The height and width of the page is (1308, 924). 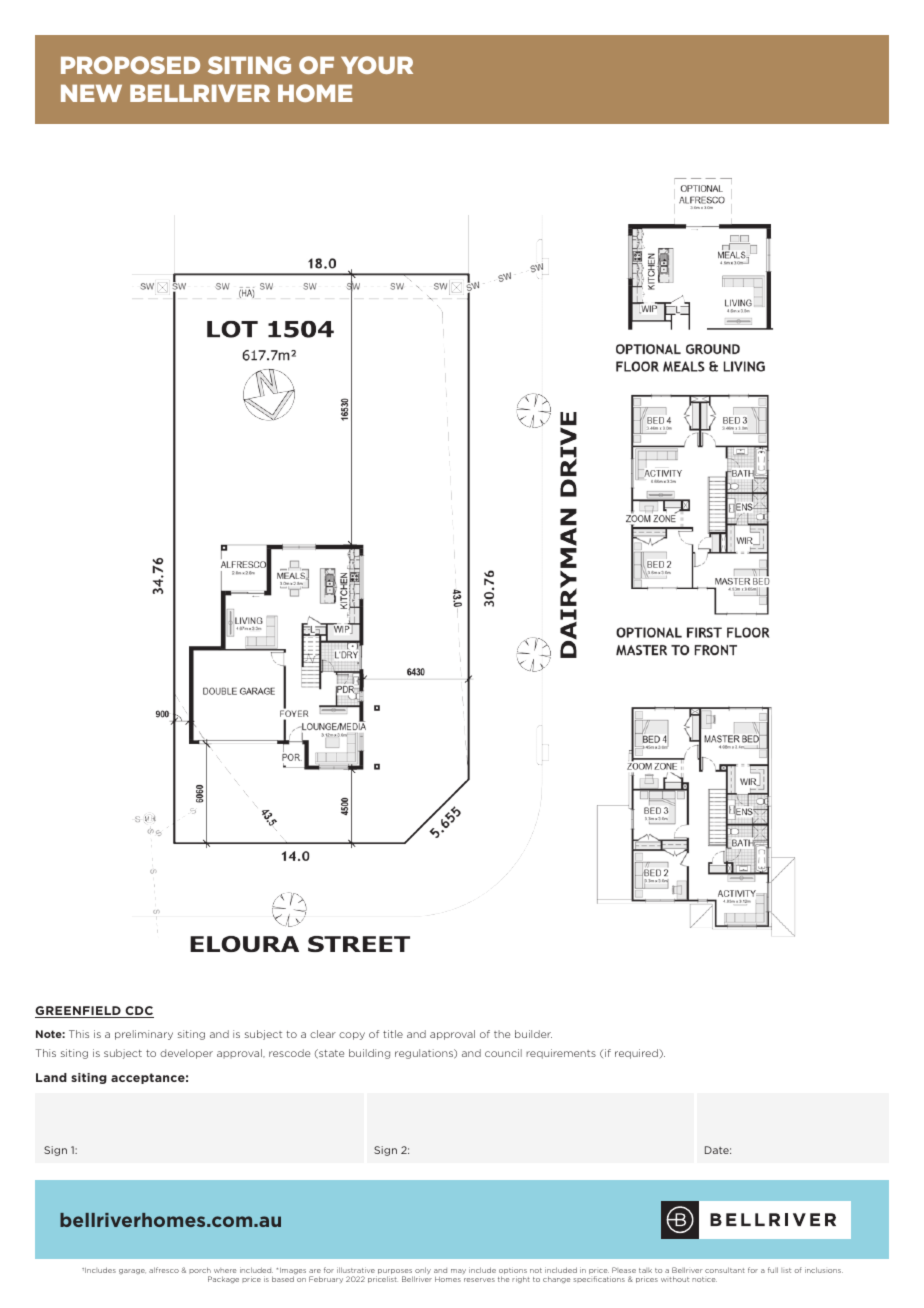 What do you see at coordinates (637, 1054) in the page?
I see `required` at bounding box center [637, 1054].
